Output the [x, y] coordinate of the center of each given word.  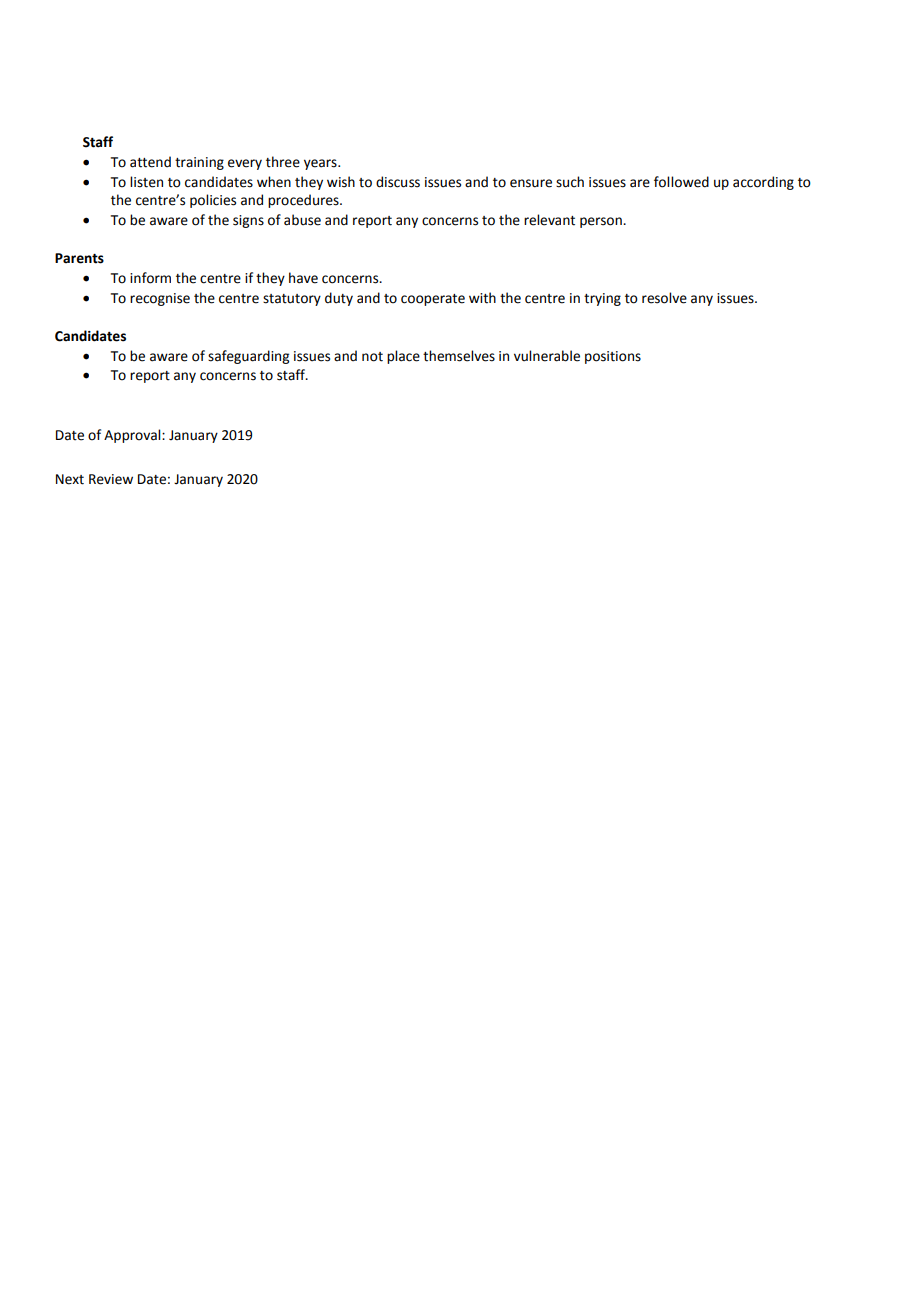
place [403, 357]
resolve [664, 298]
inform [150, 278]
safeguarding [248, 357]
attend [150, 162]
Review [111, 479]
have [303, 278]
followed [681, 182]
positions [613, 357]
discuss [398, 182]
